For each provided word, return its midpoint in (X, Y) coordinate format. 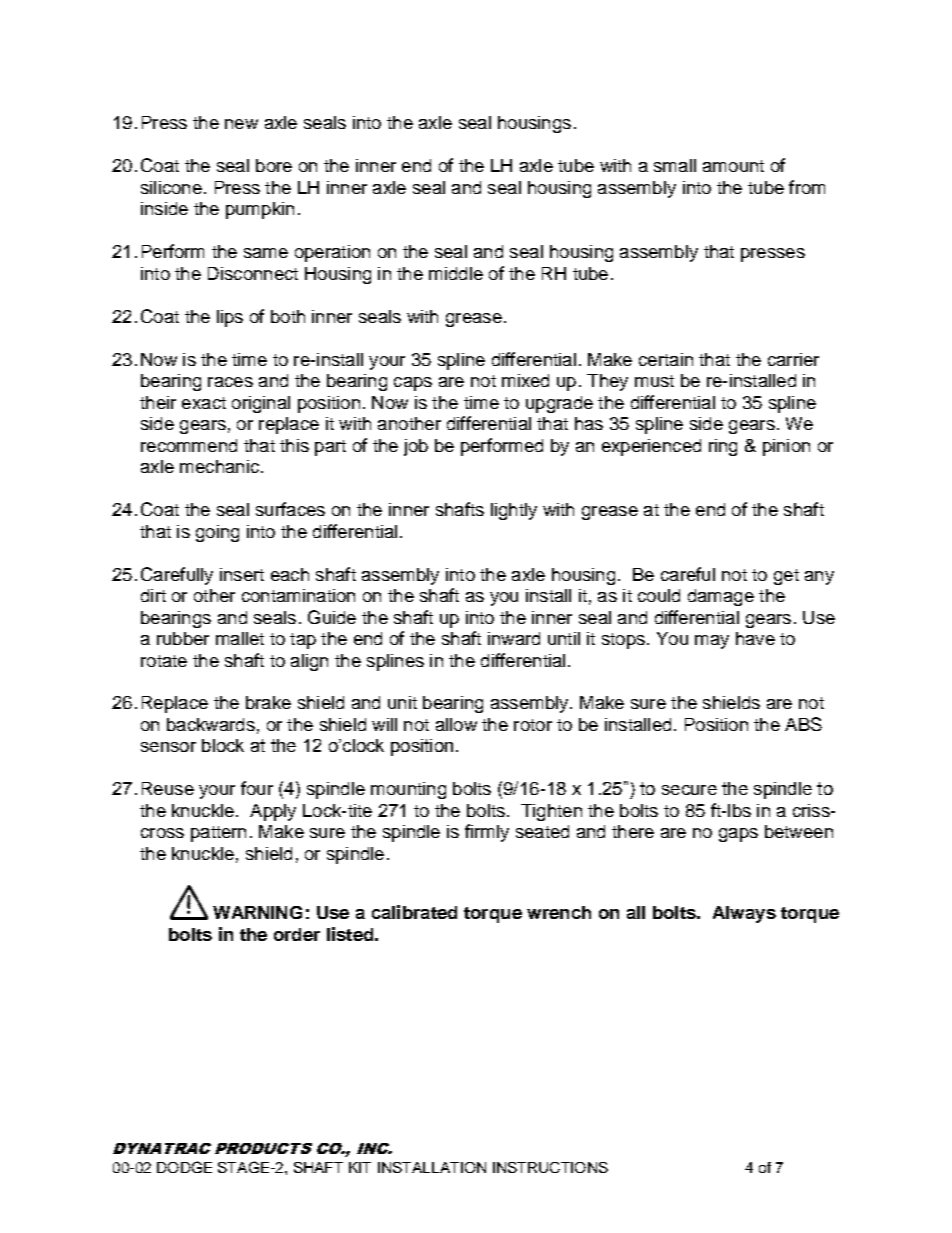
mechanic (221, 466)
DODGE (184, 1167)
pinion (786, 447)
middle (456, 273)
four (257, 788)
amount (733, 166)
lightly (514, 511)
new (241, 124)
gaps (738, 835)
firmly (487, 833)
